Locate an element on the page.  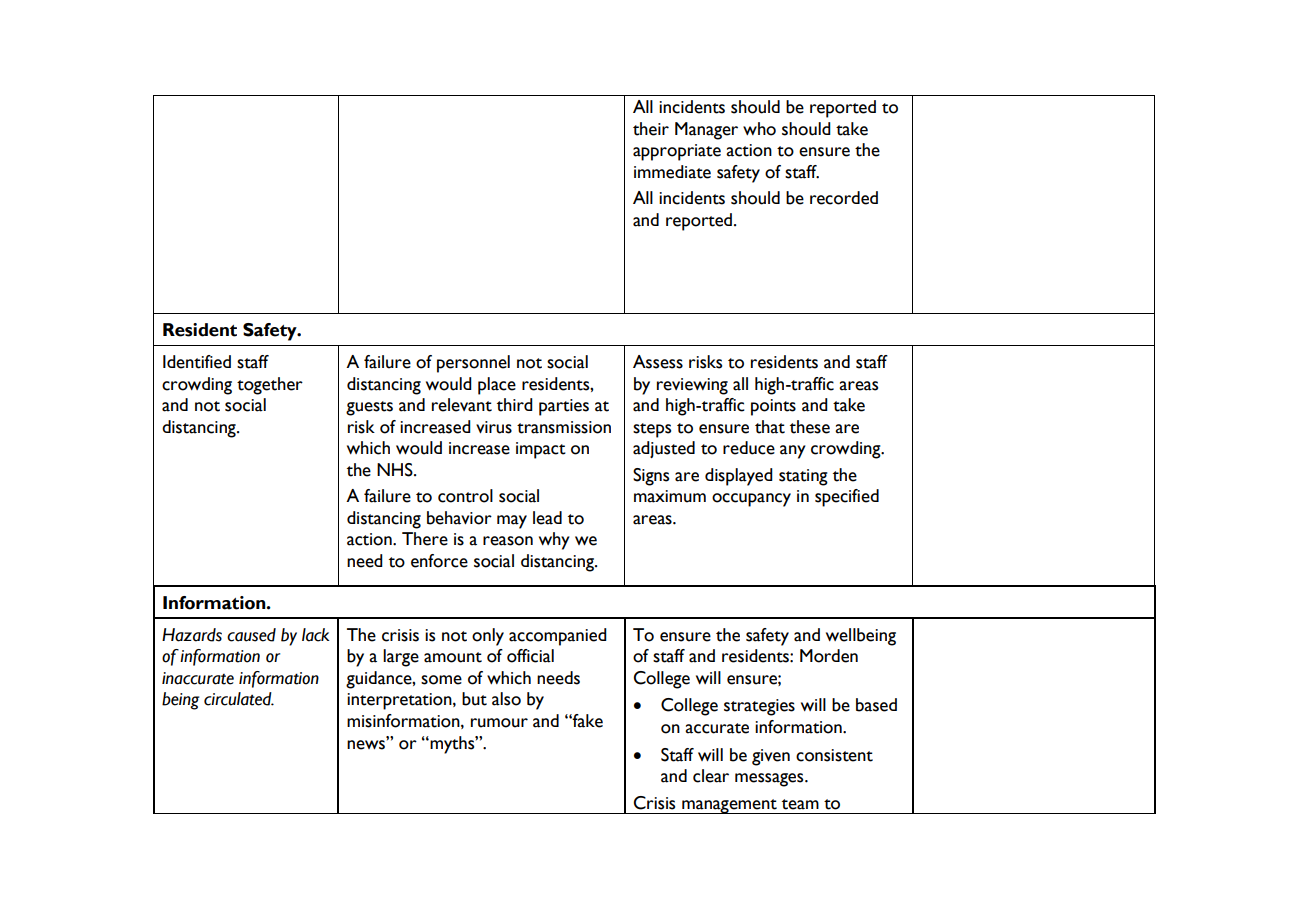
Identified is located at coordinates (197, 362).
